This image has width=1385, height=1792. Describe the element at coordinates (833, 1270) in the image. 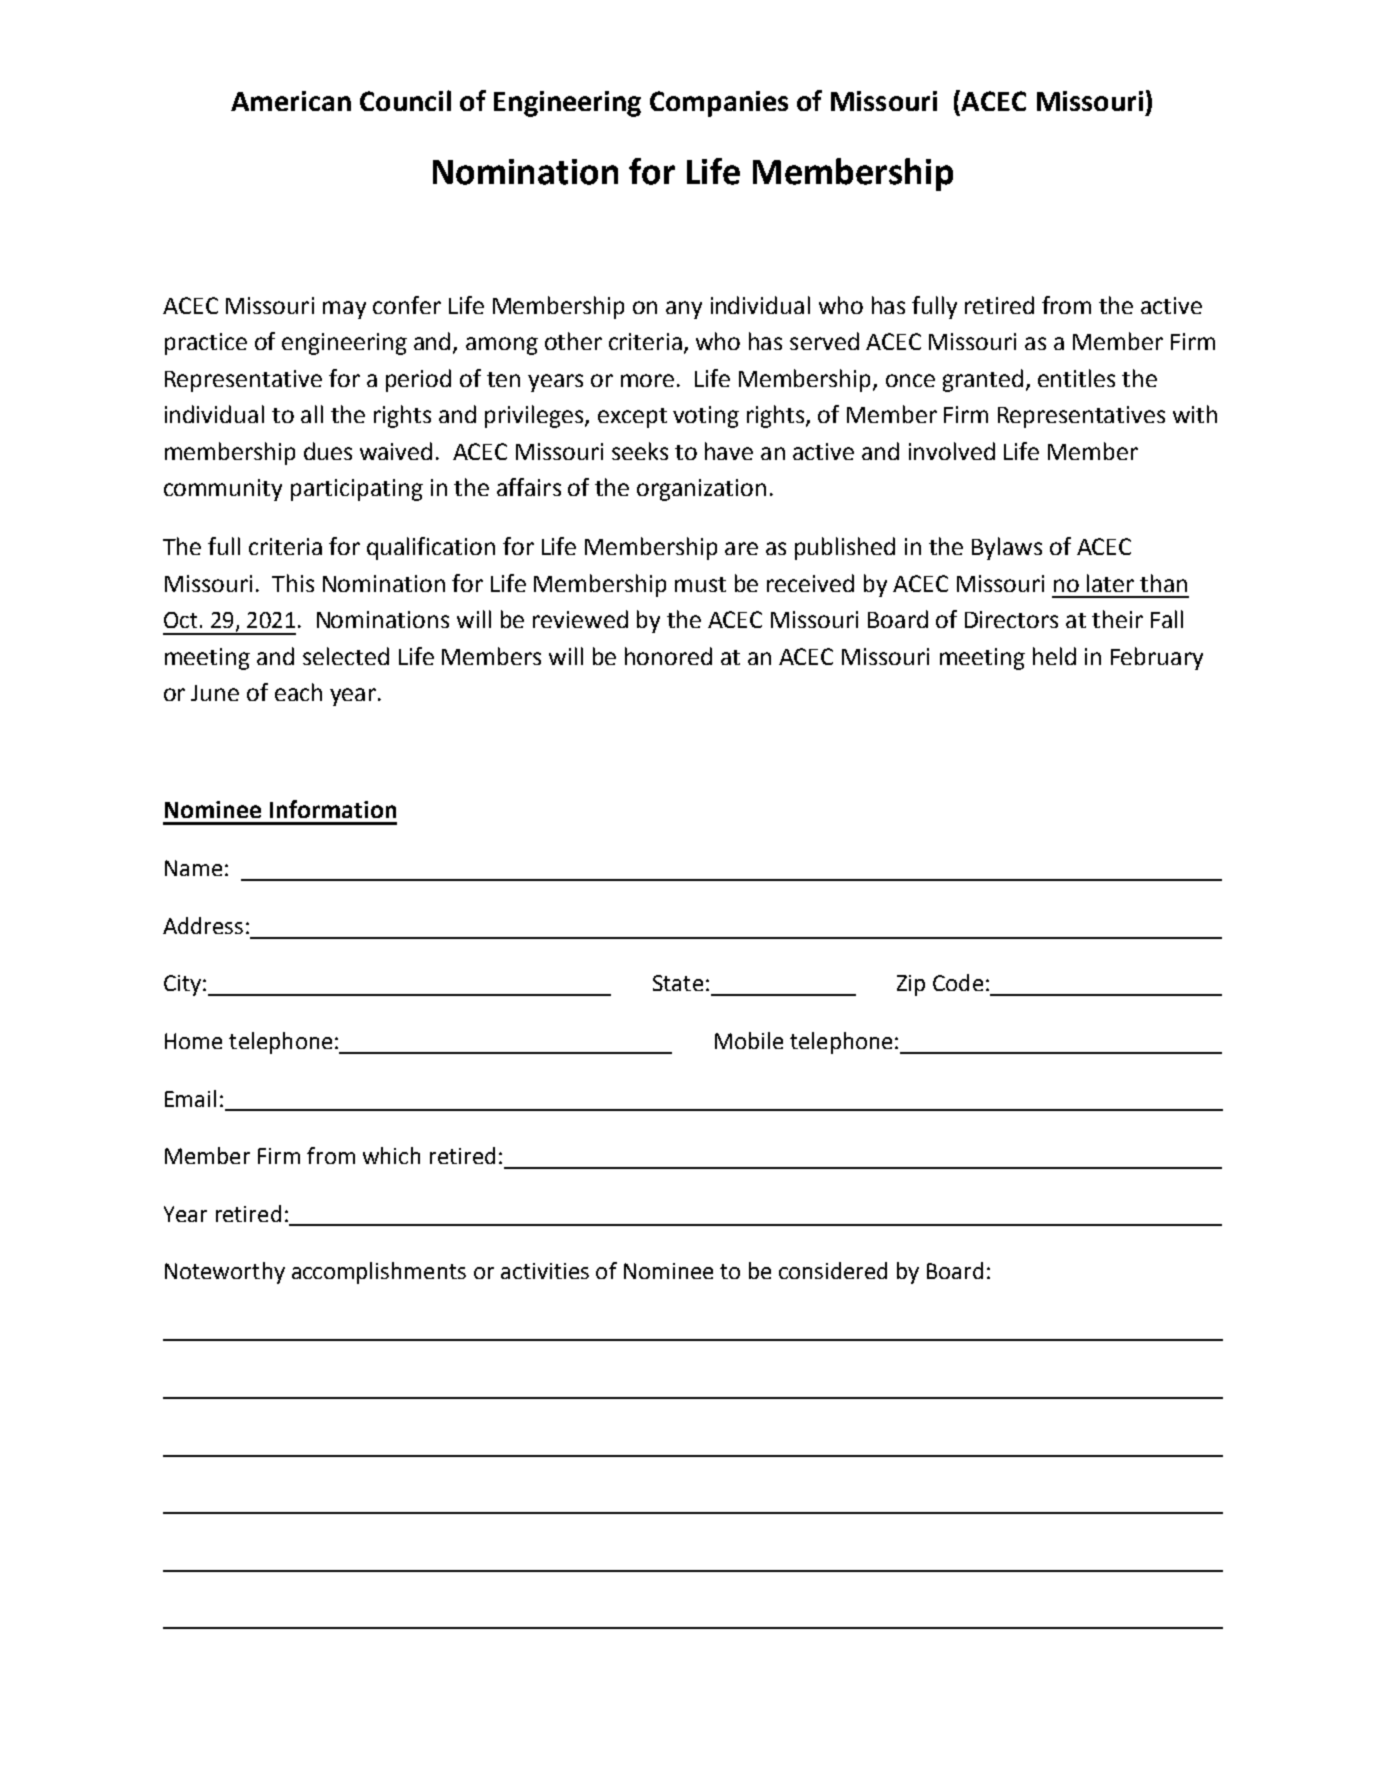

I see `considered` at that location.
